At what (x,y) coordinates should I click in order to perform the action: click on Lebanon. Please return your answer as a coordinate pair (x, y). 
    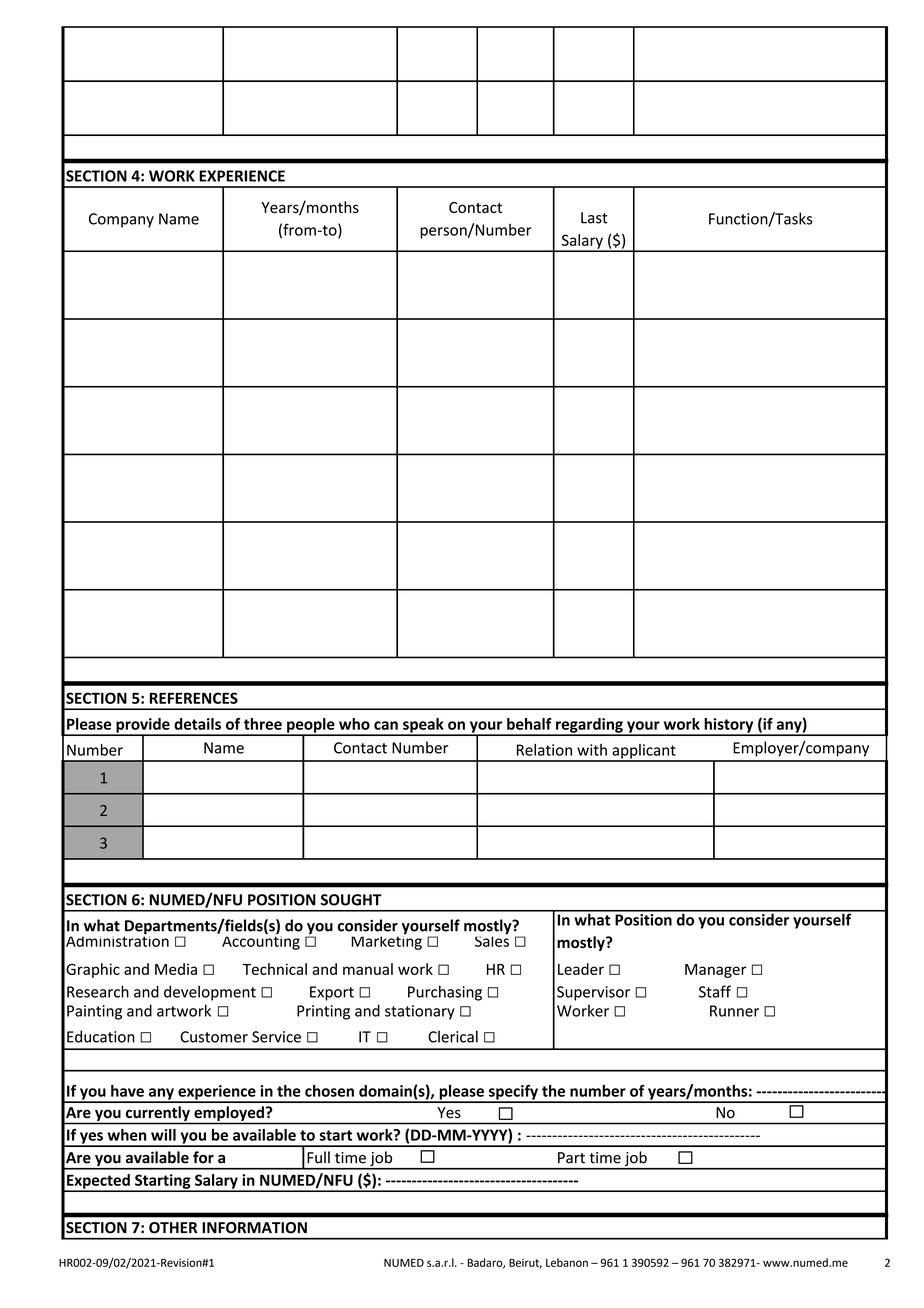
    Looking at the image, I should click on (567, 1262).
